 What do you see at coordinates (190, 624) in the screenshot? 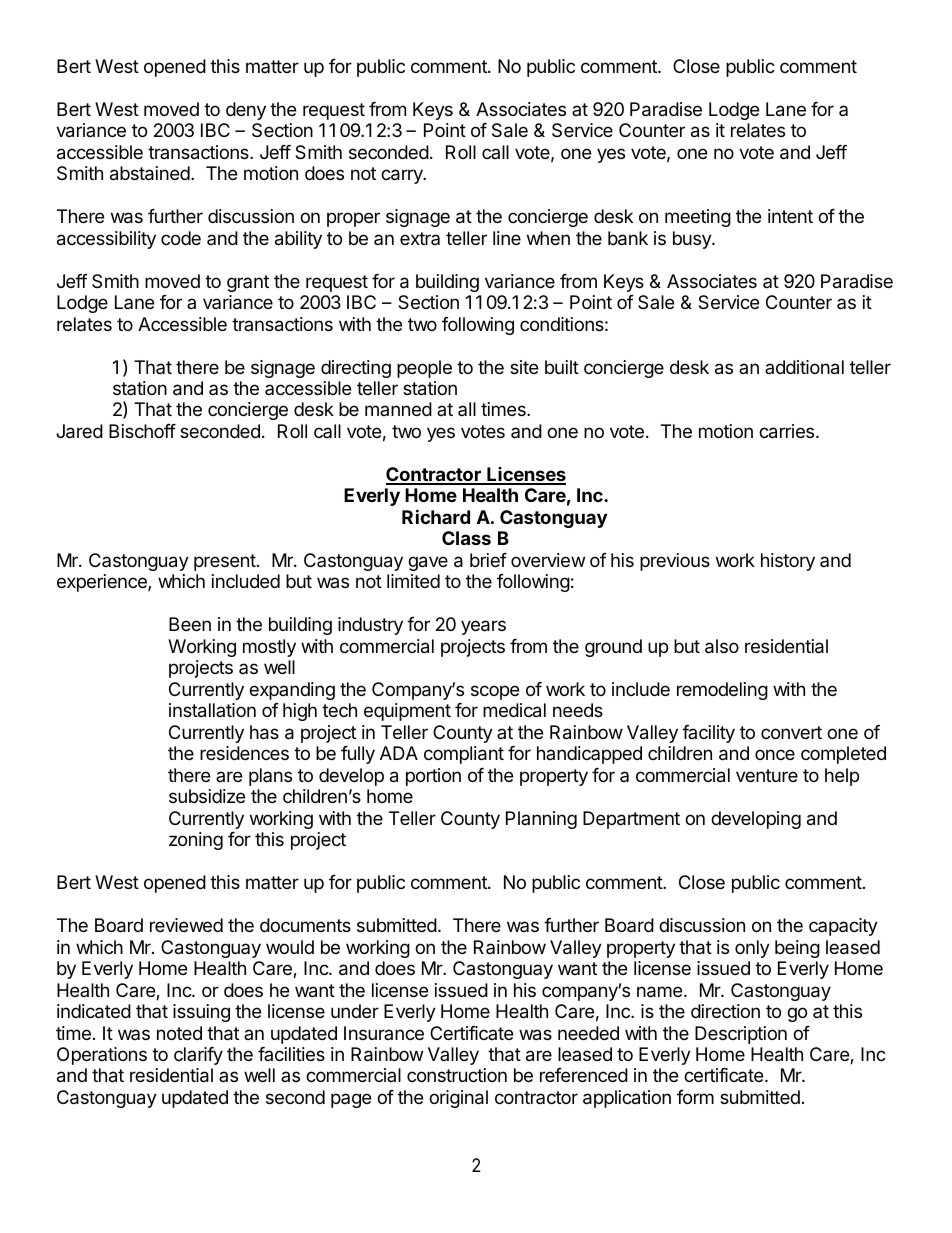
I see `Been` at bounding box center [190, 624].
